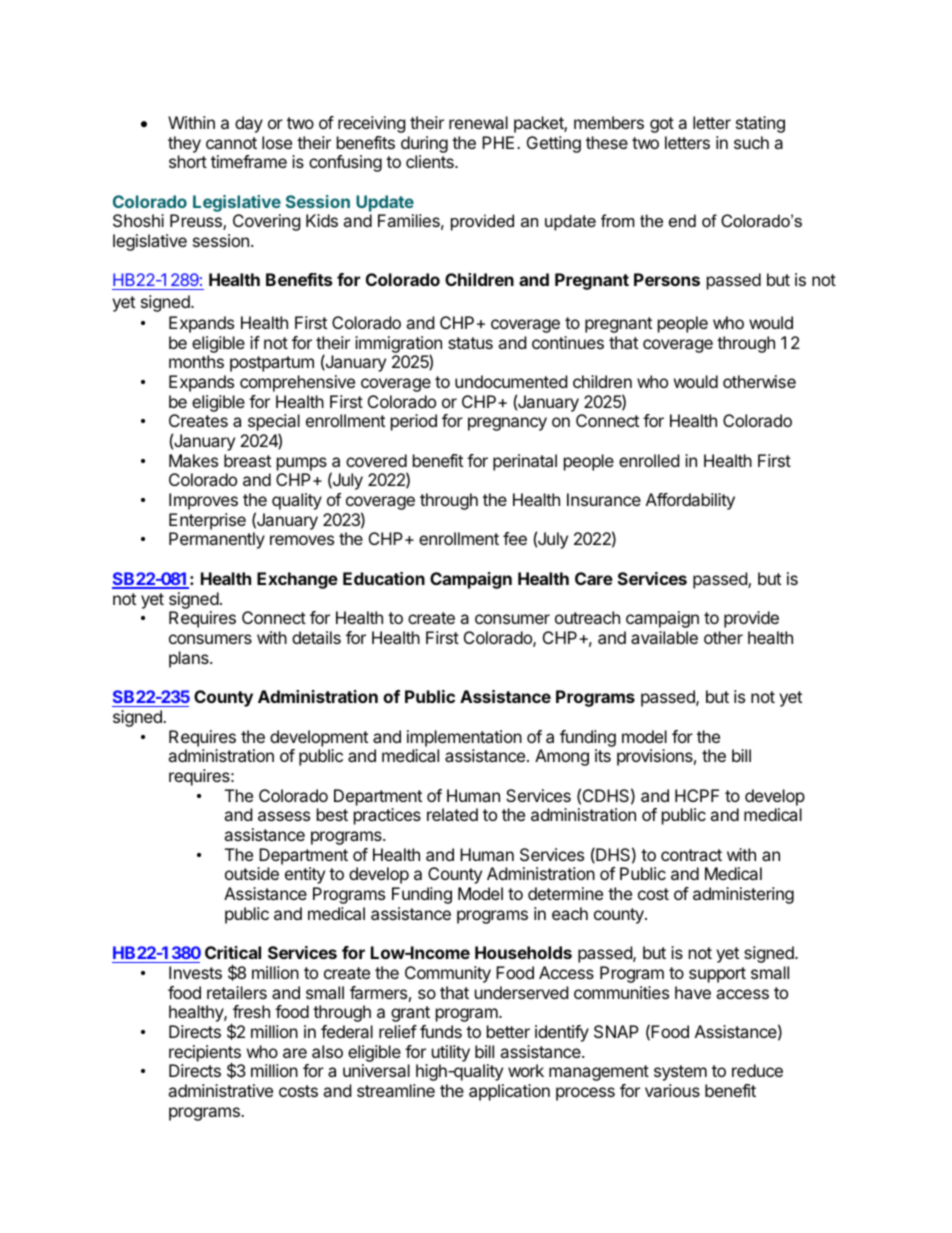 This document has width=952, height=1233. Describe the element at coordinates (691, 855) in the document. I see `contract` at that location.
